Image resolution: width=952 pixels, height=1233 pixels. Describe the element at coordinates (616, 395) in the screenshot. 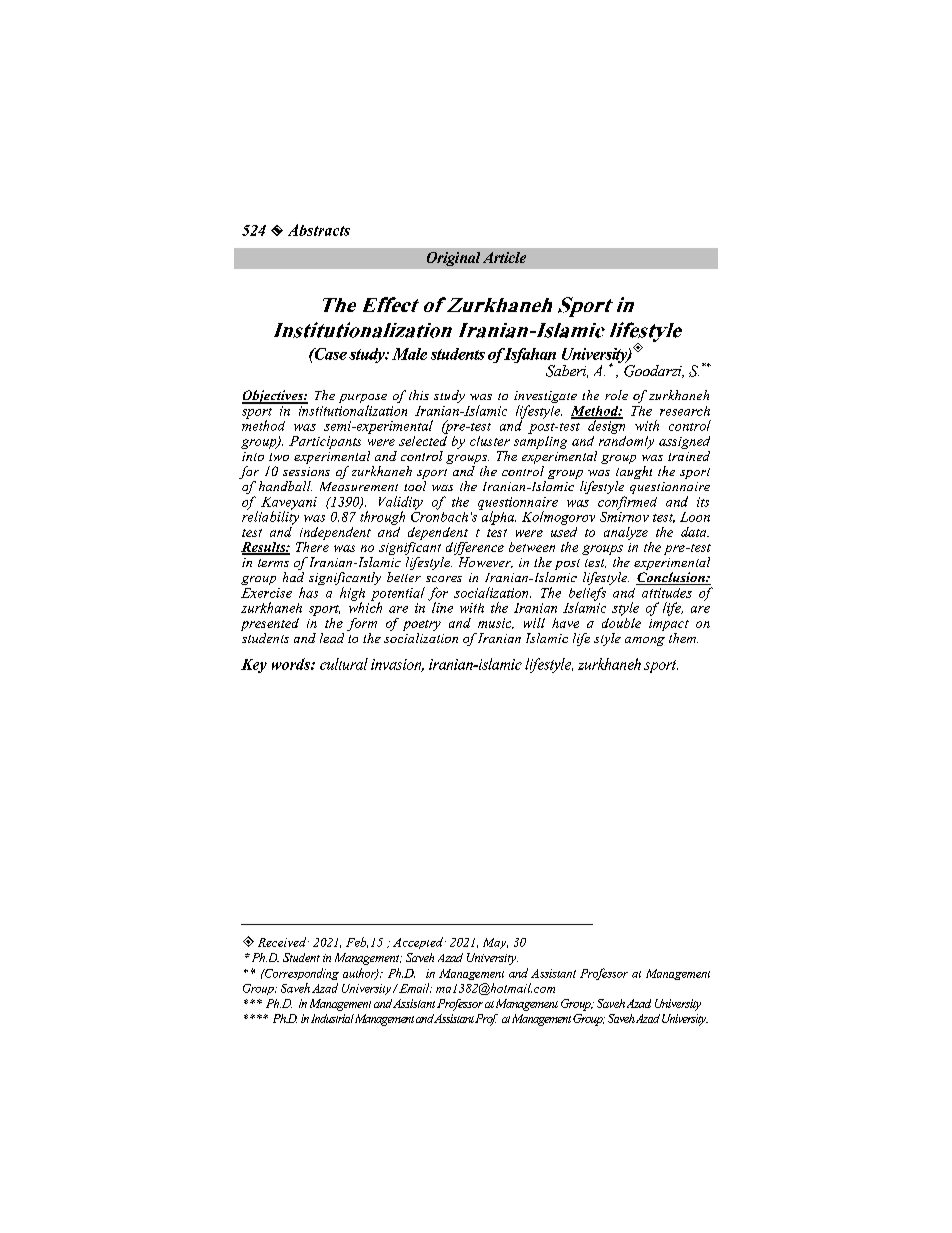

I see `role` at that location.
